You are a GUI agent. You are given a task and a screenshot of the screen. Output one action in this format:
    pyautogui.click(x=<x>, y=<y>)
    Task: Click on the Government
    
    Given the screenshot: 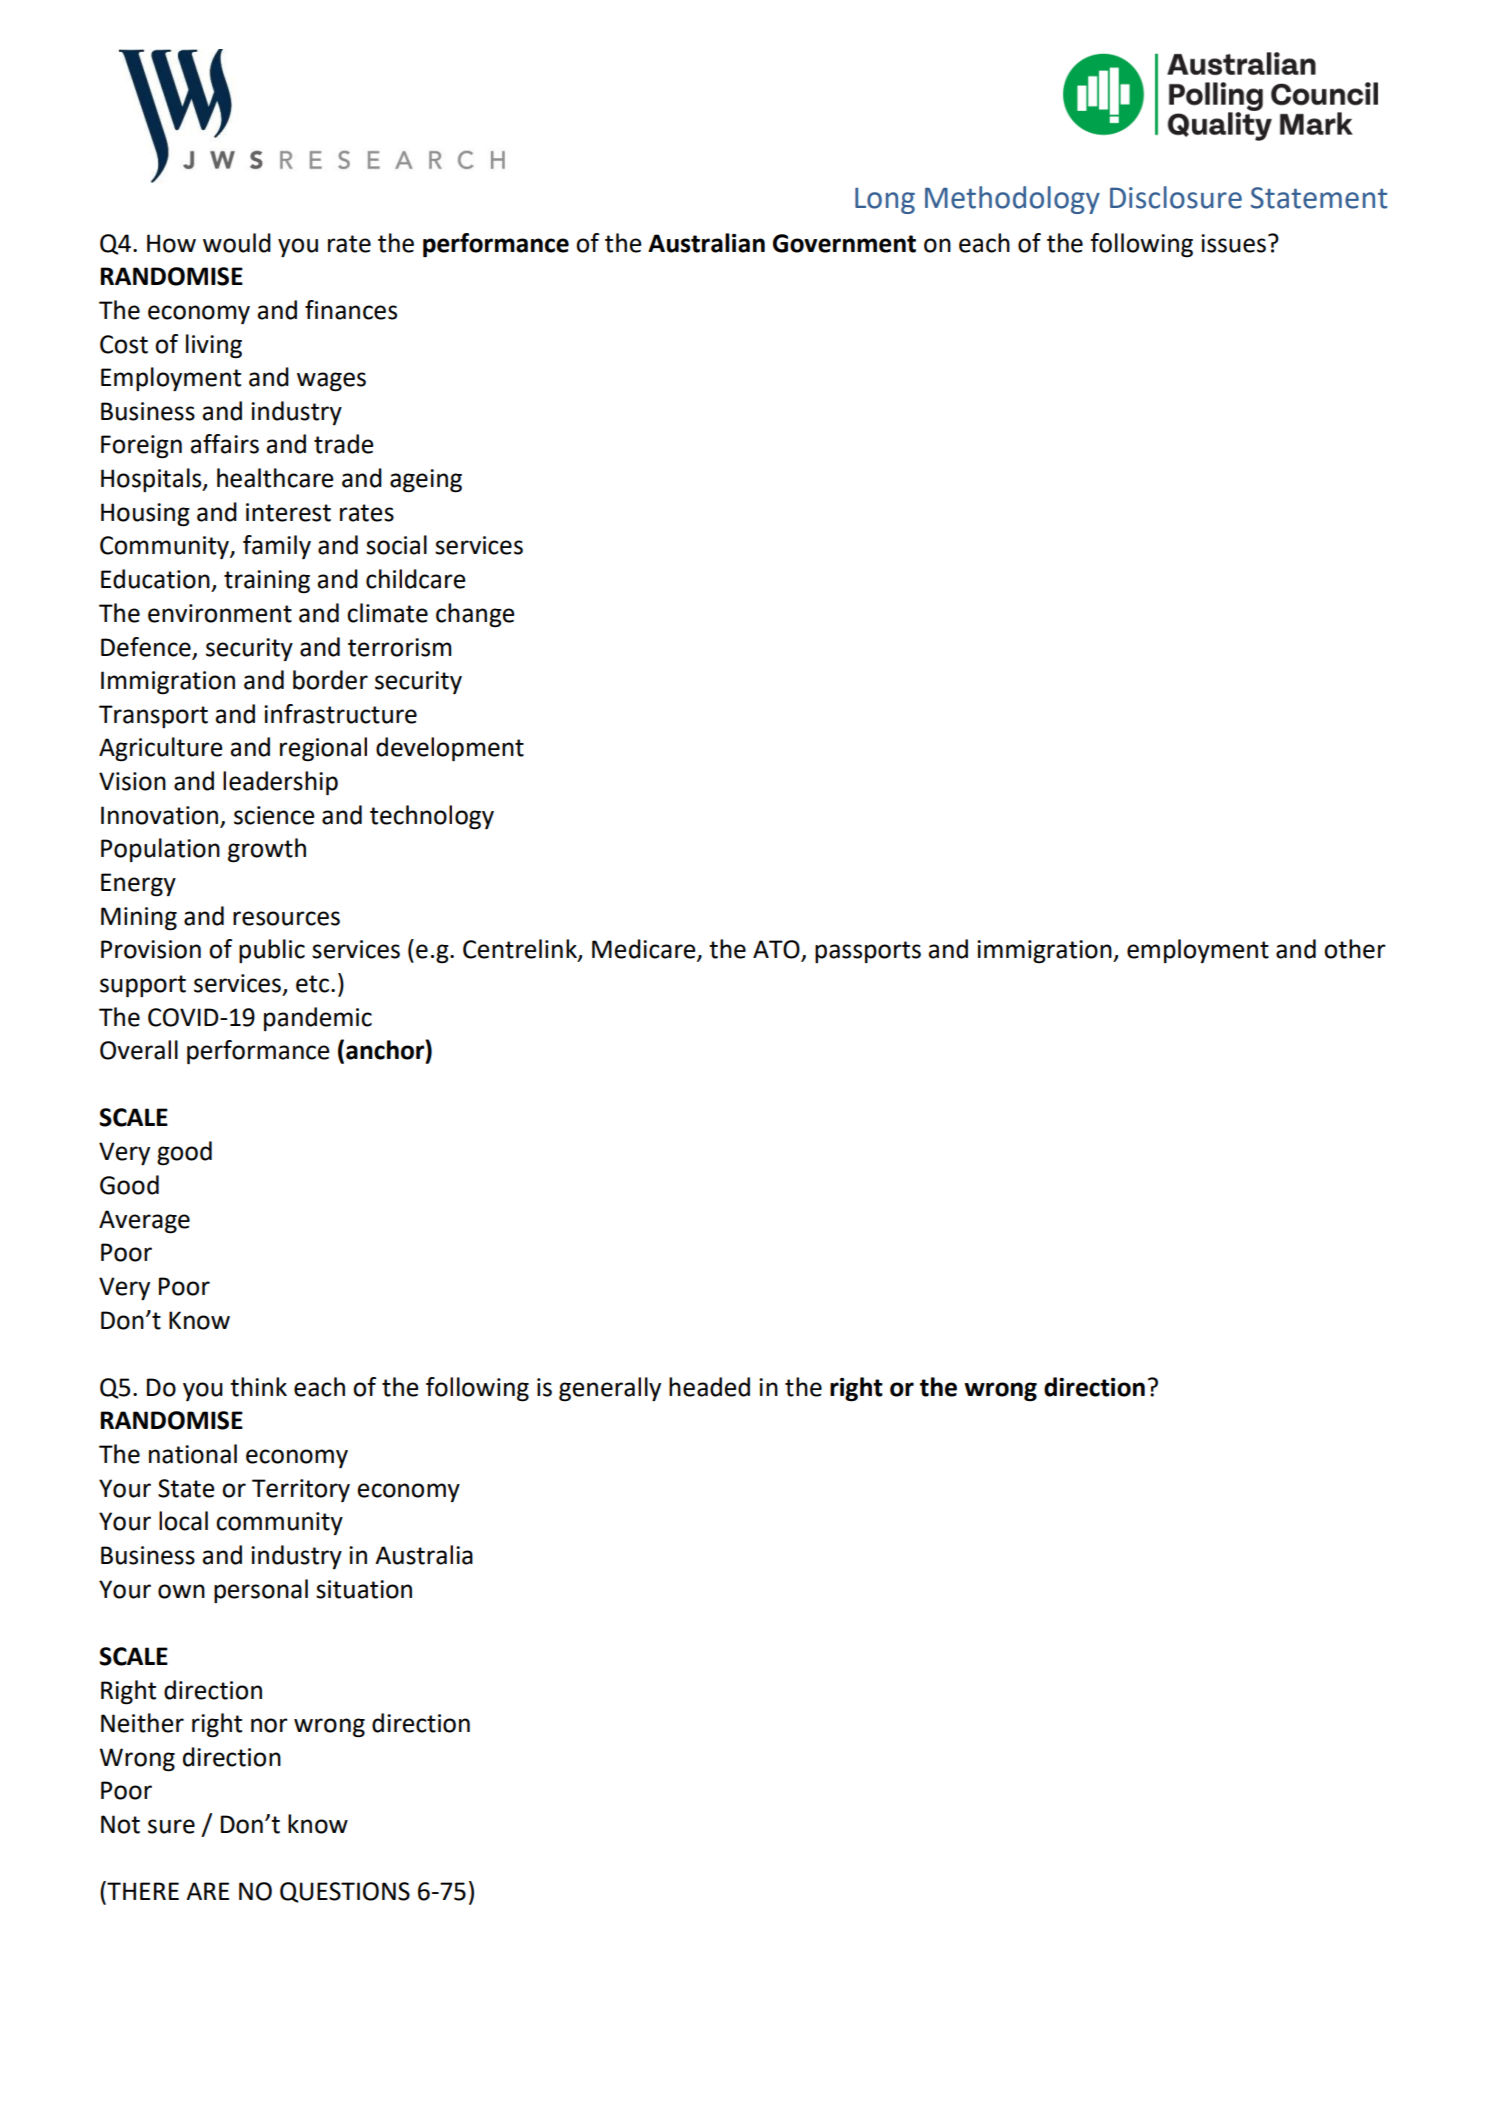 What is the action you would take?
    pyautogui.click(x=844, y=243)
